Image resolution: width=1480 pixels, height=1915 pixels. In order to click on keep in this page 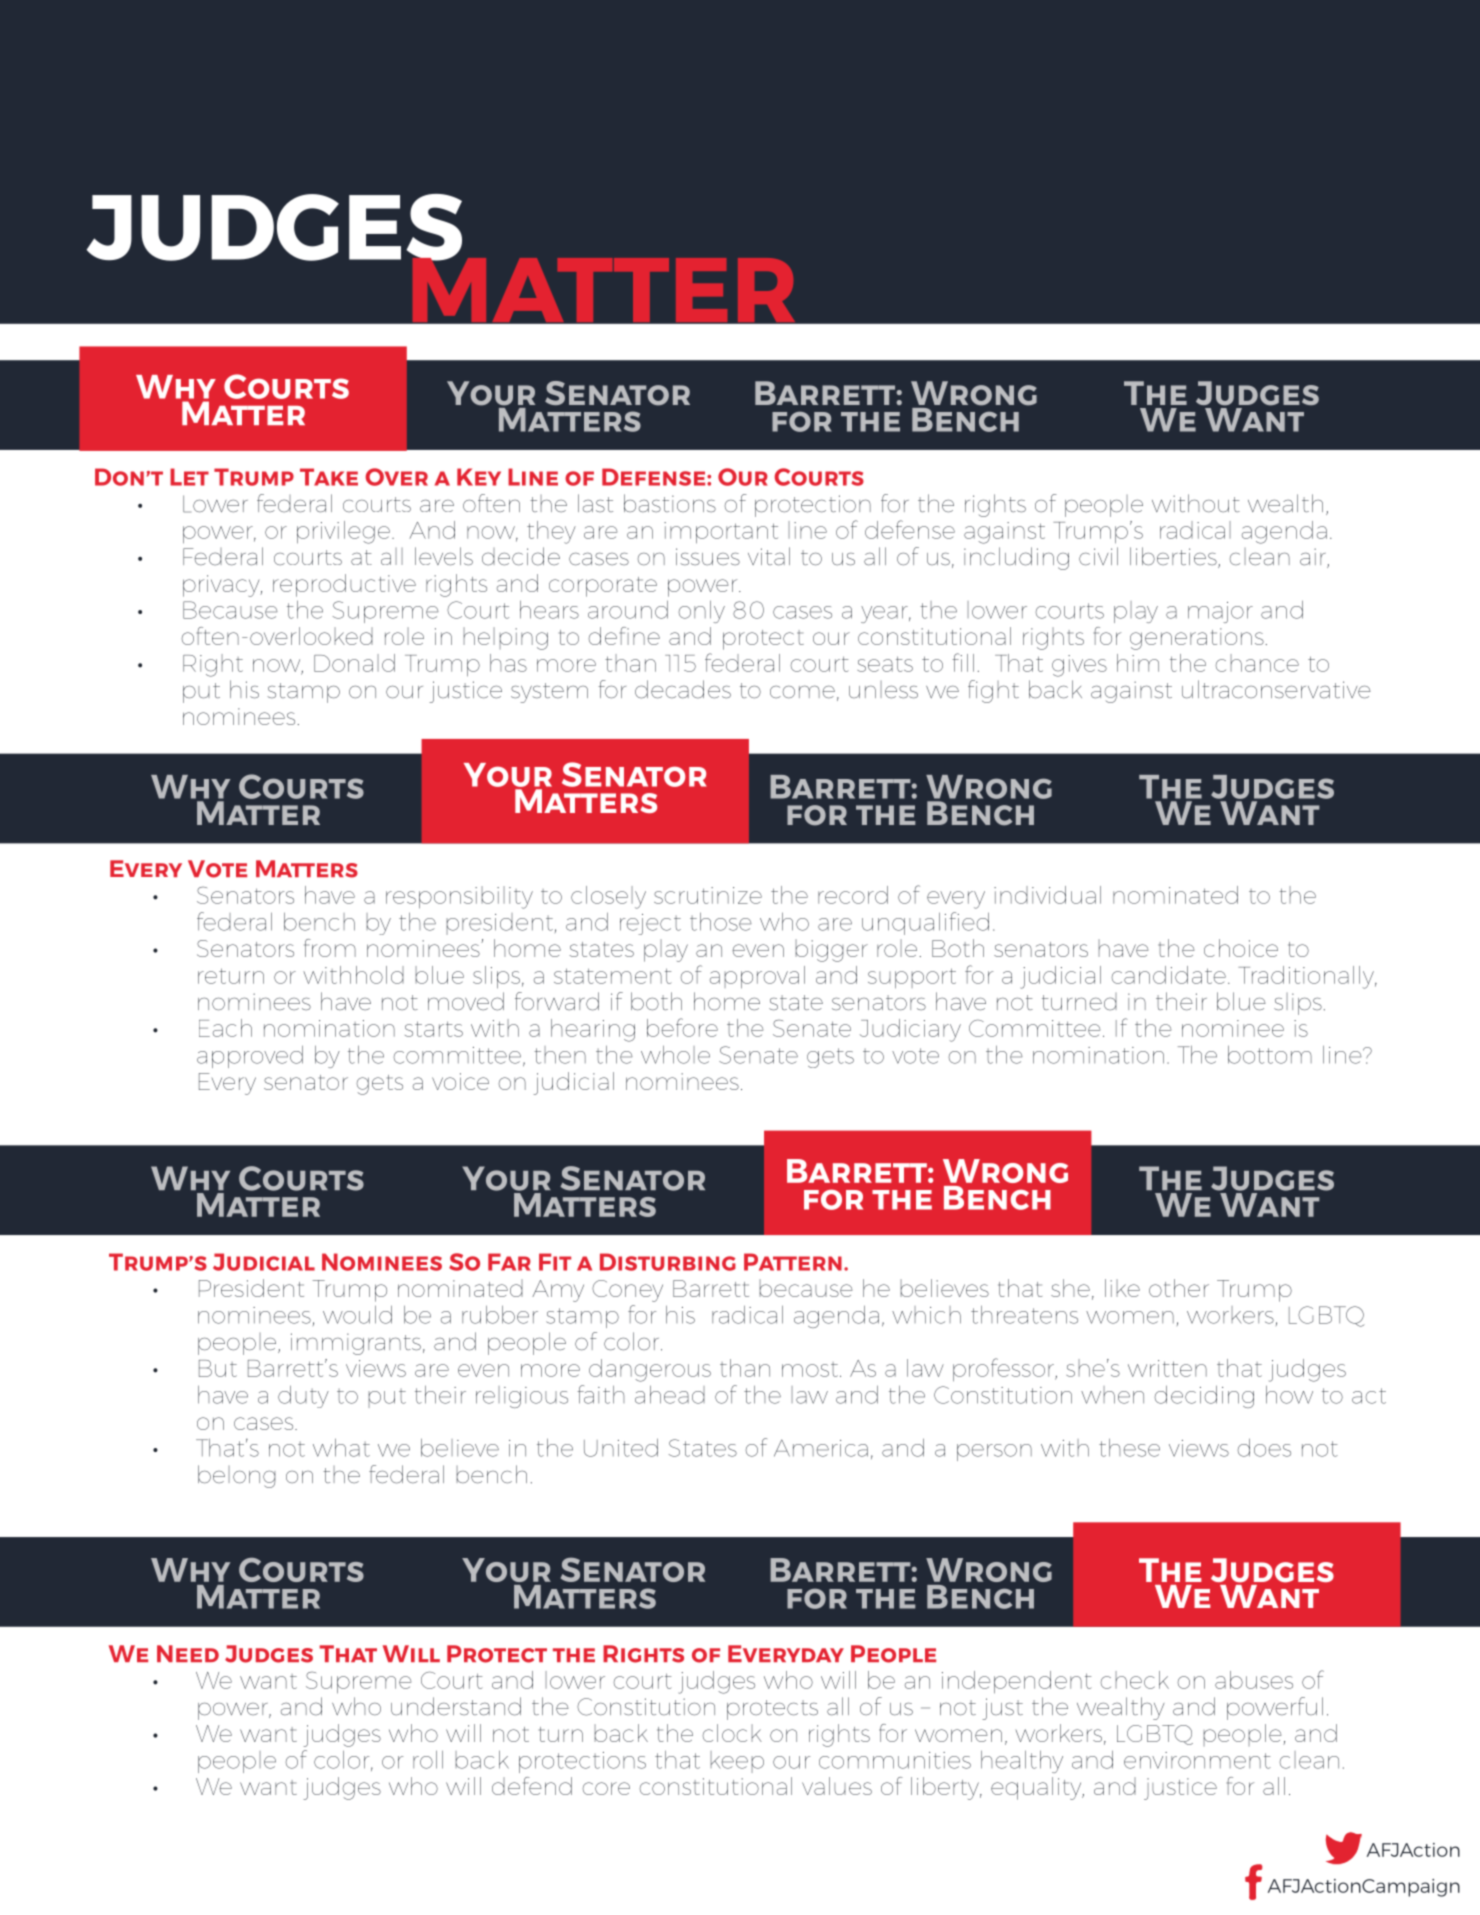, I will do `click(737, 1762)`.
